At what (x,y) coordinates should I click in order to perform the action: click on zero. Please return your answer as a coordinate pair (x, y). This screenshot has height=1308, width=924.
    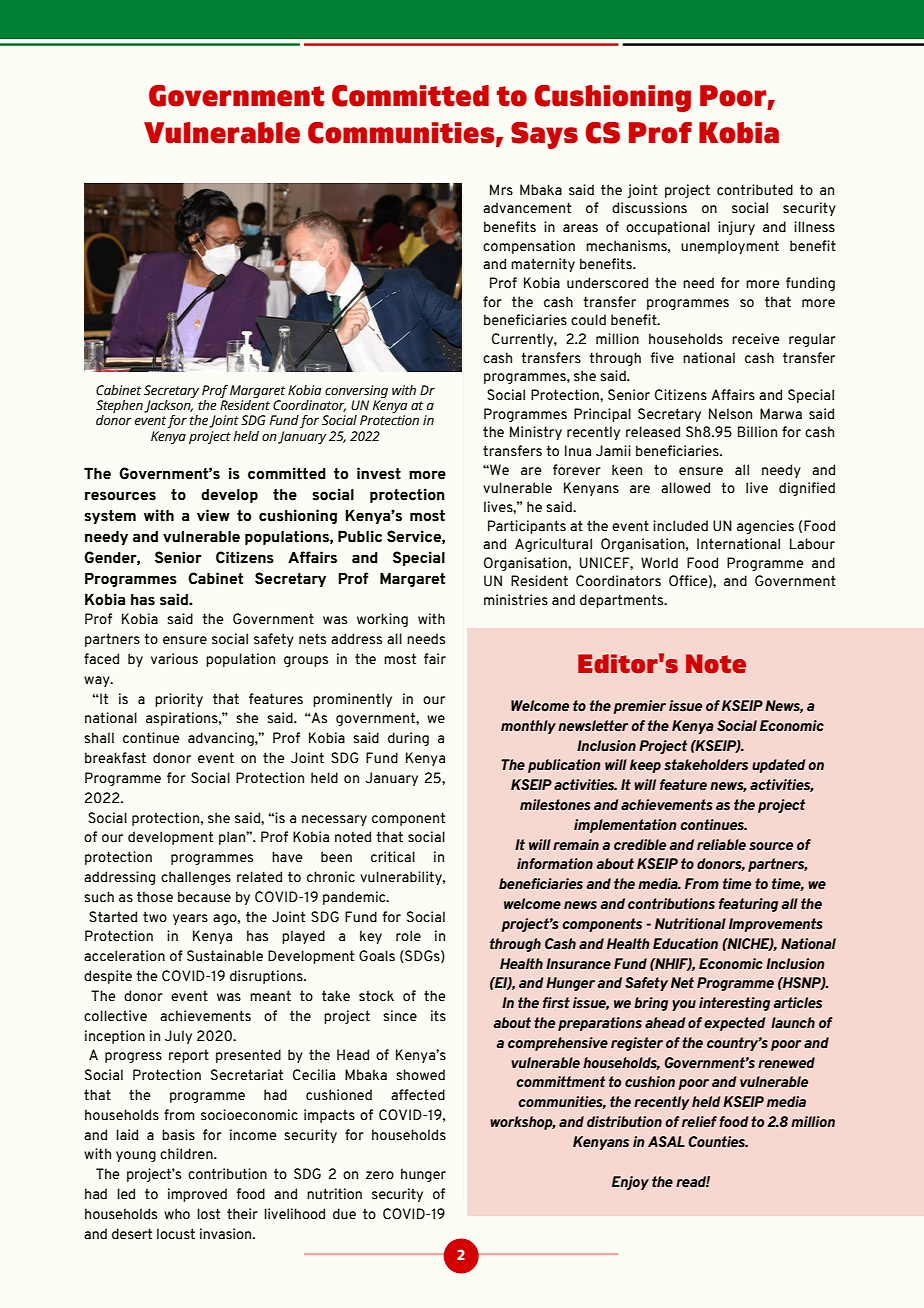
    Looking at the image, I should click on (380, 1175).
